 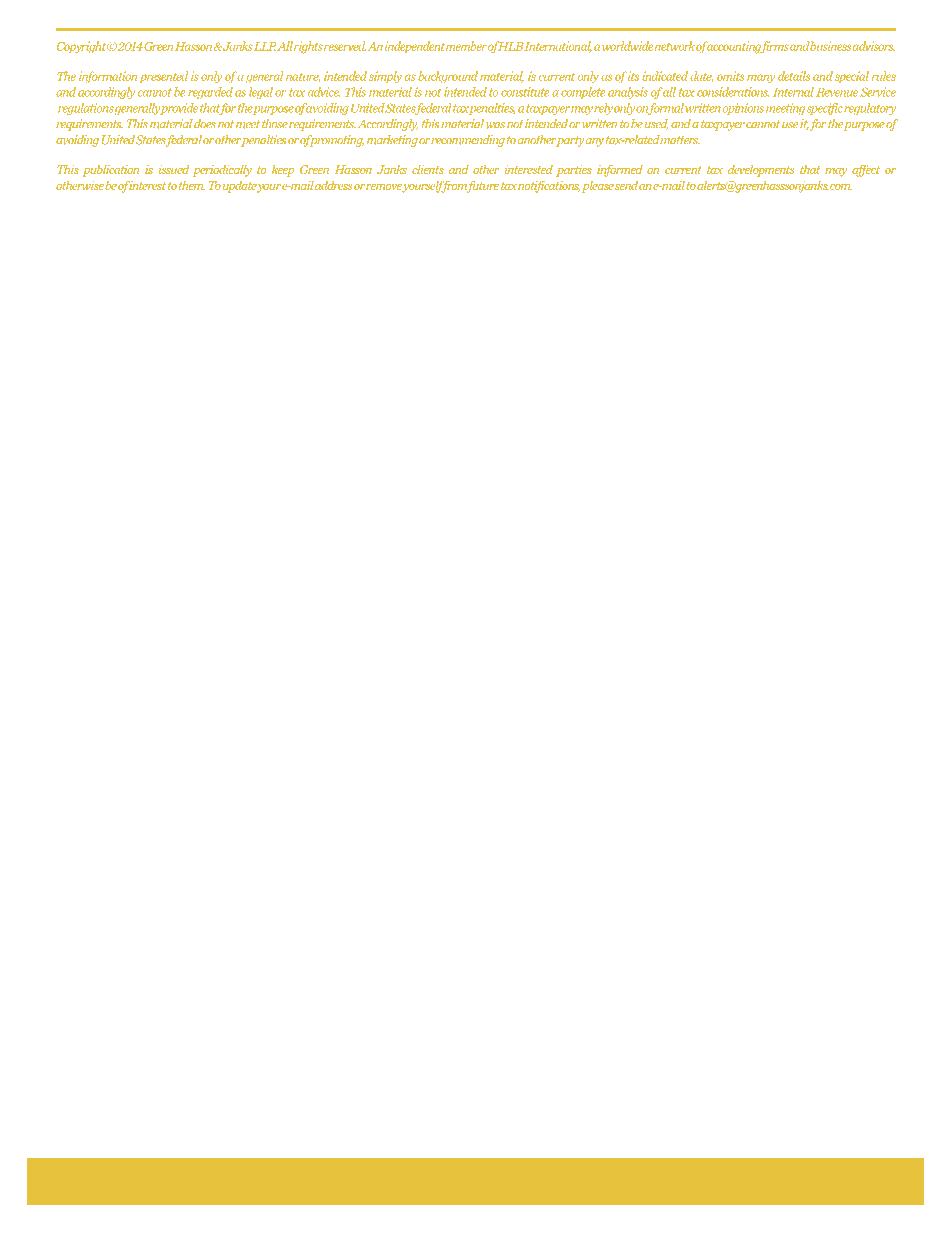 What do you see at coordinates (110, 170) in the page?
I see `publication` at bounding box center [110, 170].
